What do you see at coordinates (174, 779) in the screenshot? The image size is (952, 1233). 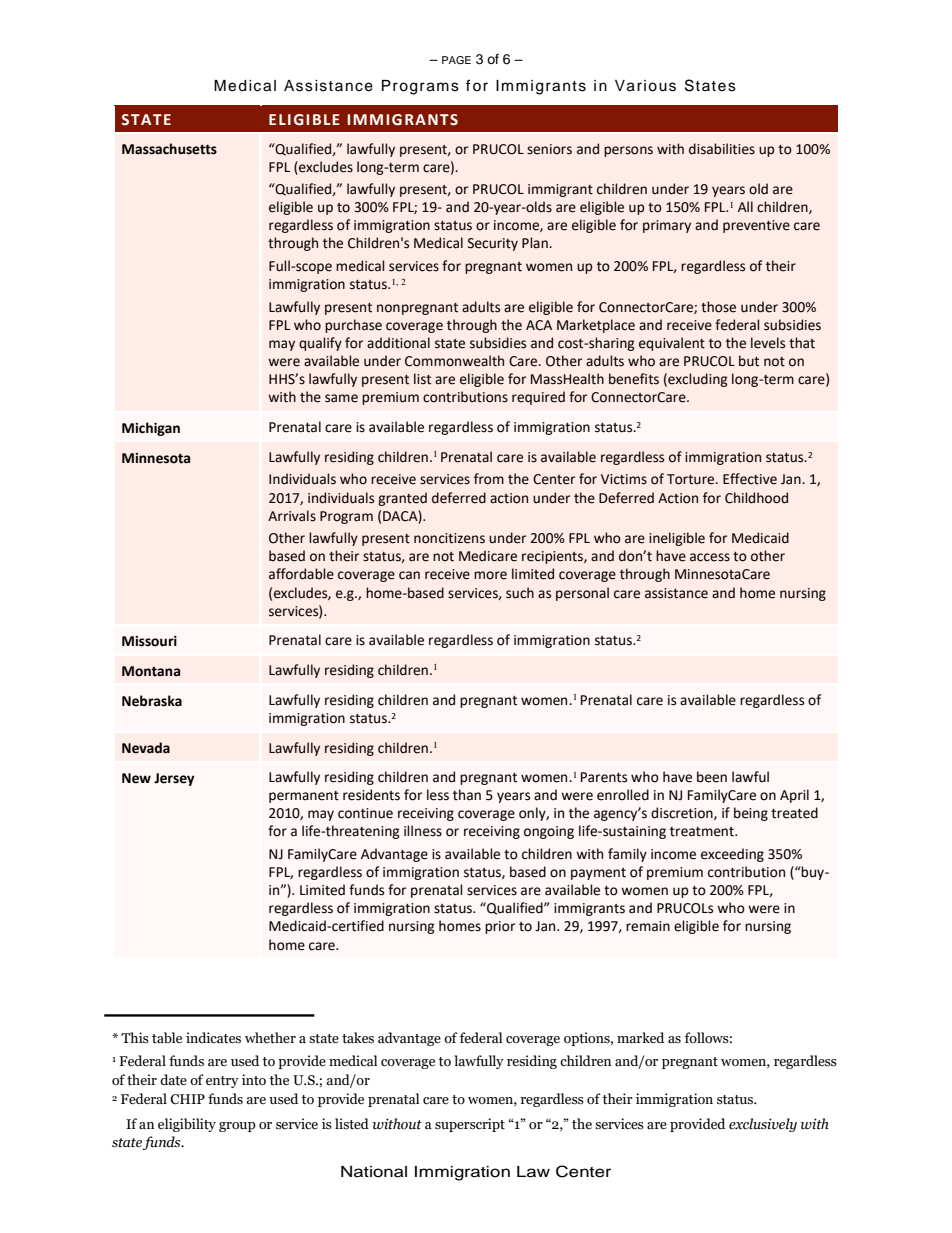 I see `Jersey` at bounding box center [174, 779].
